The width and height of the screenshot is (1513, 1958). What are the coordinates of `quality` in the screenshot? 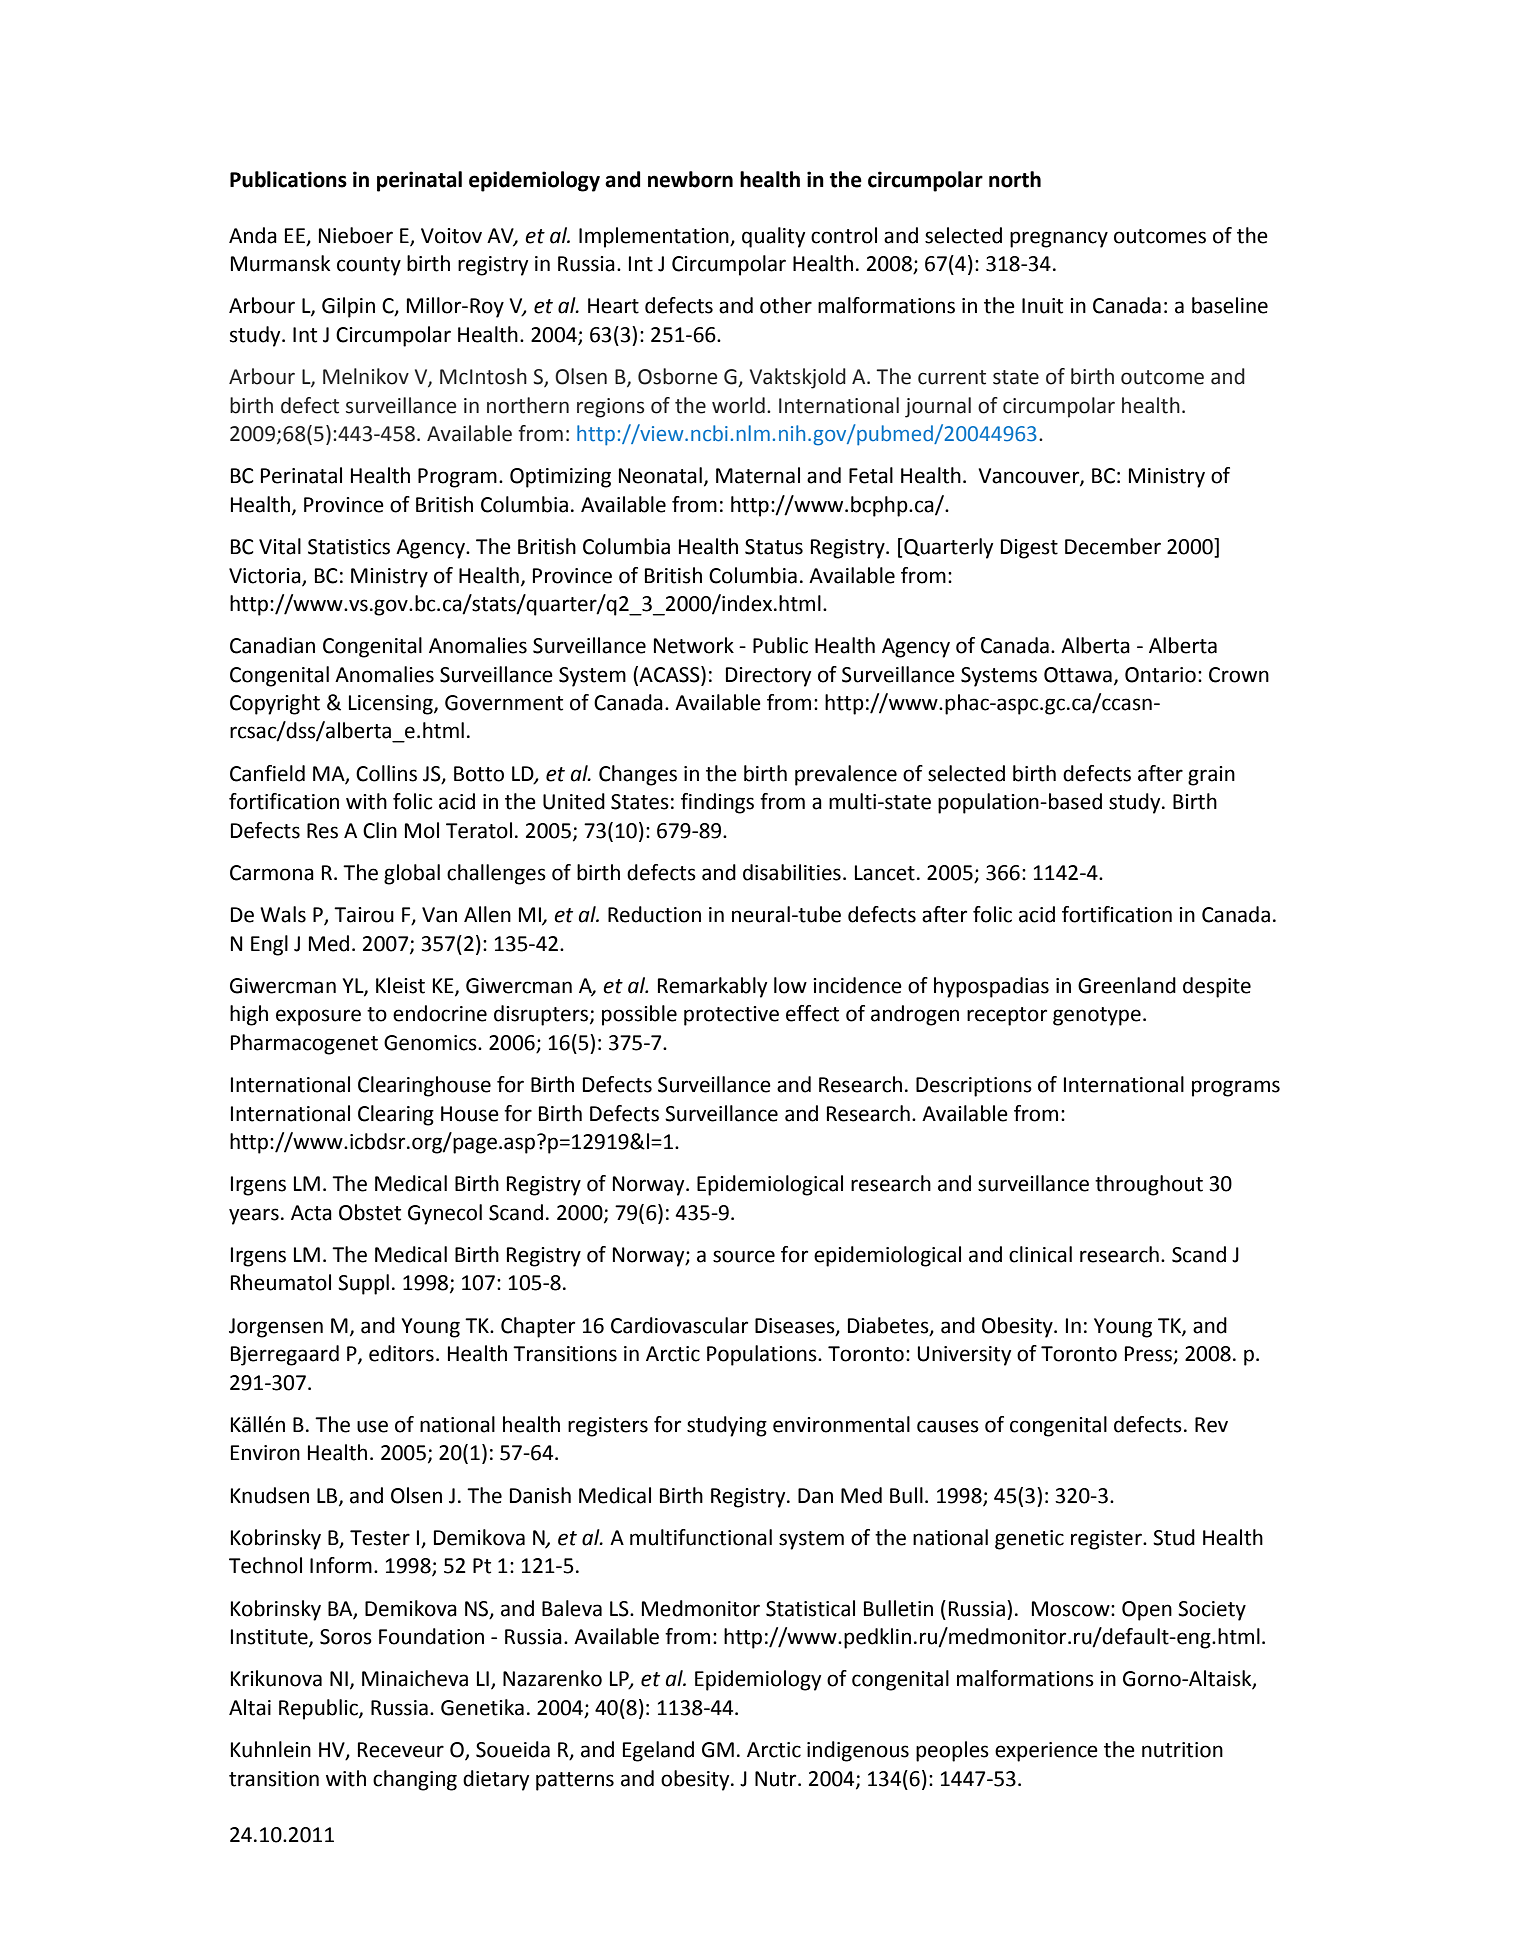 It's located at (773, 237).
